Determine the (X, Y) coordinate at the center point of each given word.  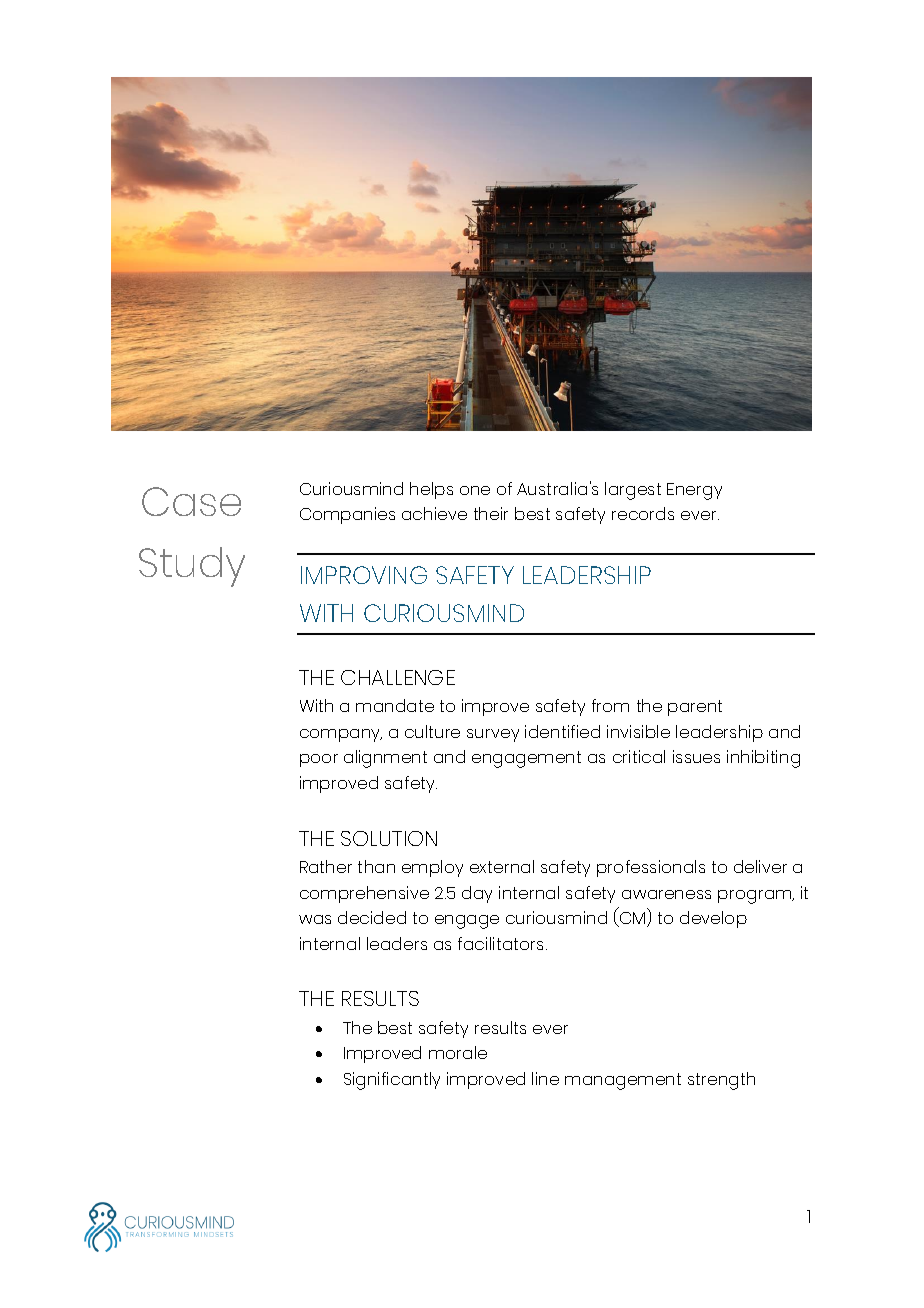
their (491, 513)
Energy (694, 491)
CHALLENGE (398, 677)
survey (493, 735)
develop (713, 919)
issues (696, 756)
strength (721, 1081)
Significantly (392, 1081)
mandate (395, 705)
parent (695, 708)
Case (191, 501)
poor (319, 760)
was (315, 919)
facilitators (502, 943)
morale (458, 1052)
